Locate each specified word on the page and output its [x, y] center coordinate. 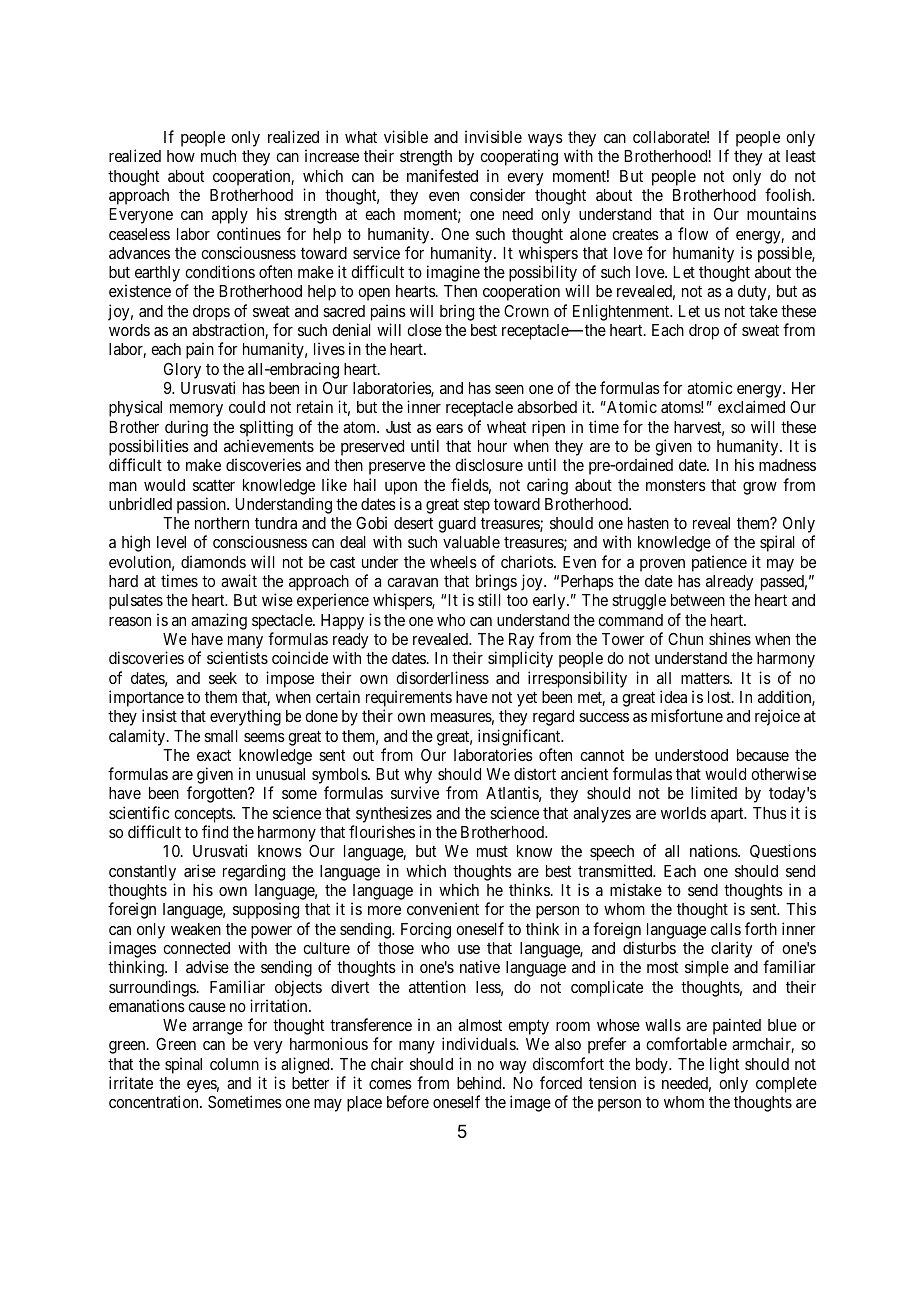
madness [787, 465]
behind [480, 1082]
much [218, 156]
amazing [219, 621]
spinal [183, 1065]
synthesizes [394, 814]
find [215, 831]
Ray [521, 642]
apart [728, 815]
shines [730, 638]
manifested [442, 175]
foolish [789, 194]
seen [509, 389]
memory [196, 410]
